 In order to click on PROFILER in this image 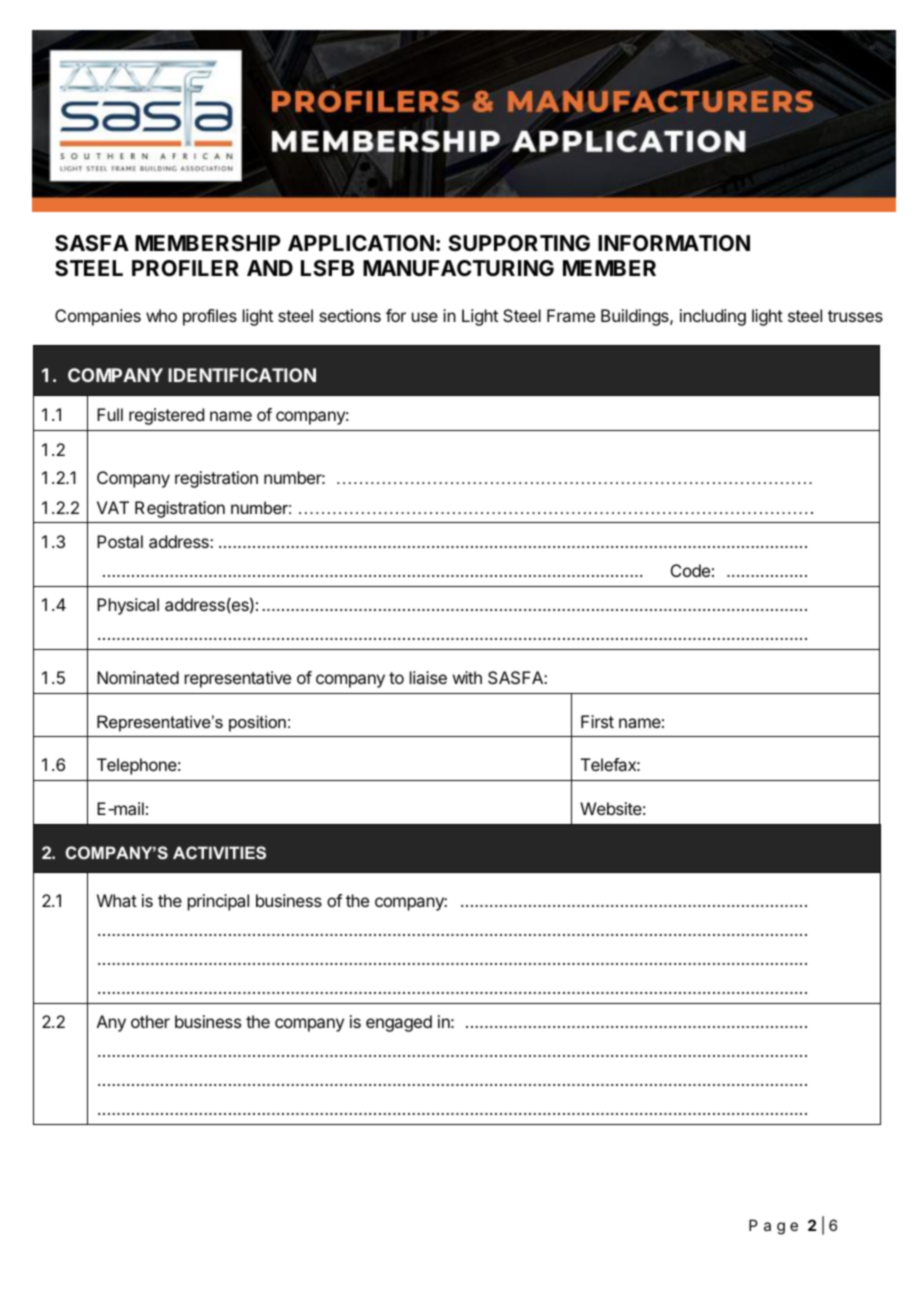, I will do `click(185, 268)`.
